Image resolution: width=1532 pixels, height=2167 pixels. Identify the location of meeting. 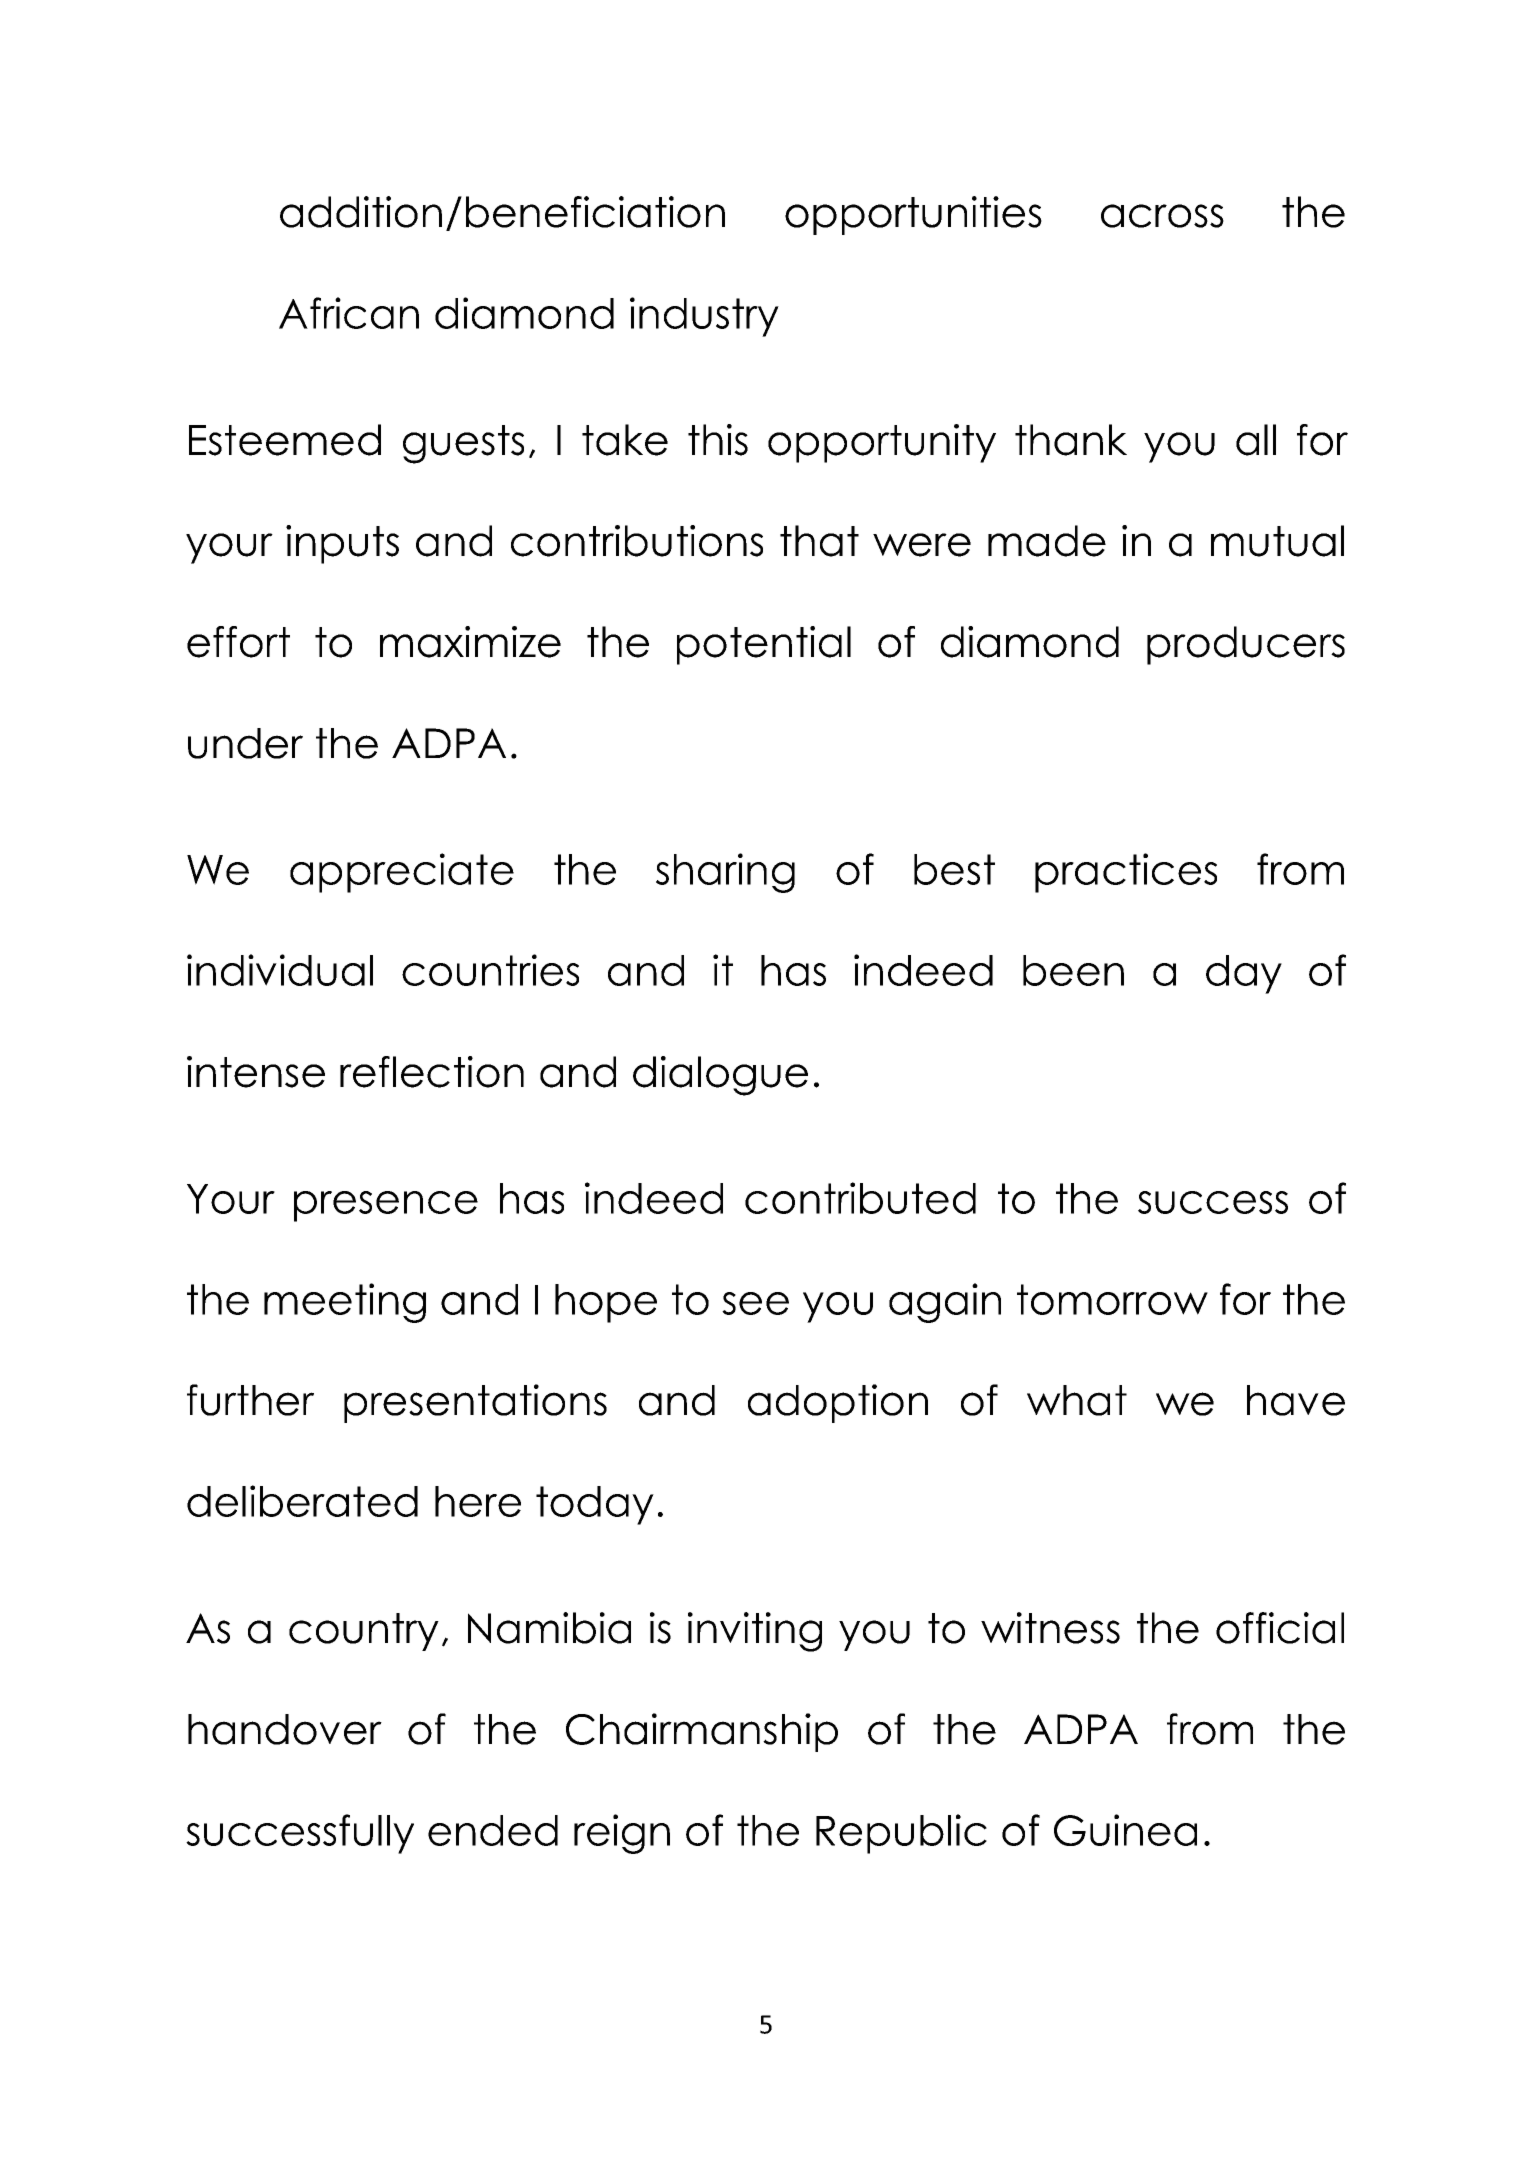
(345, 1303).
